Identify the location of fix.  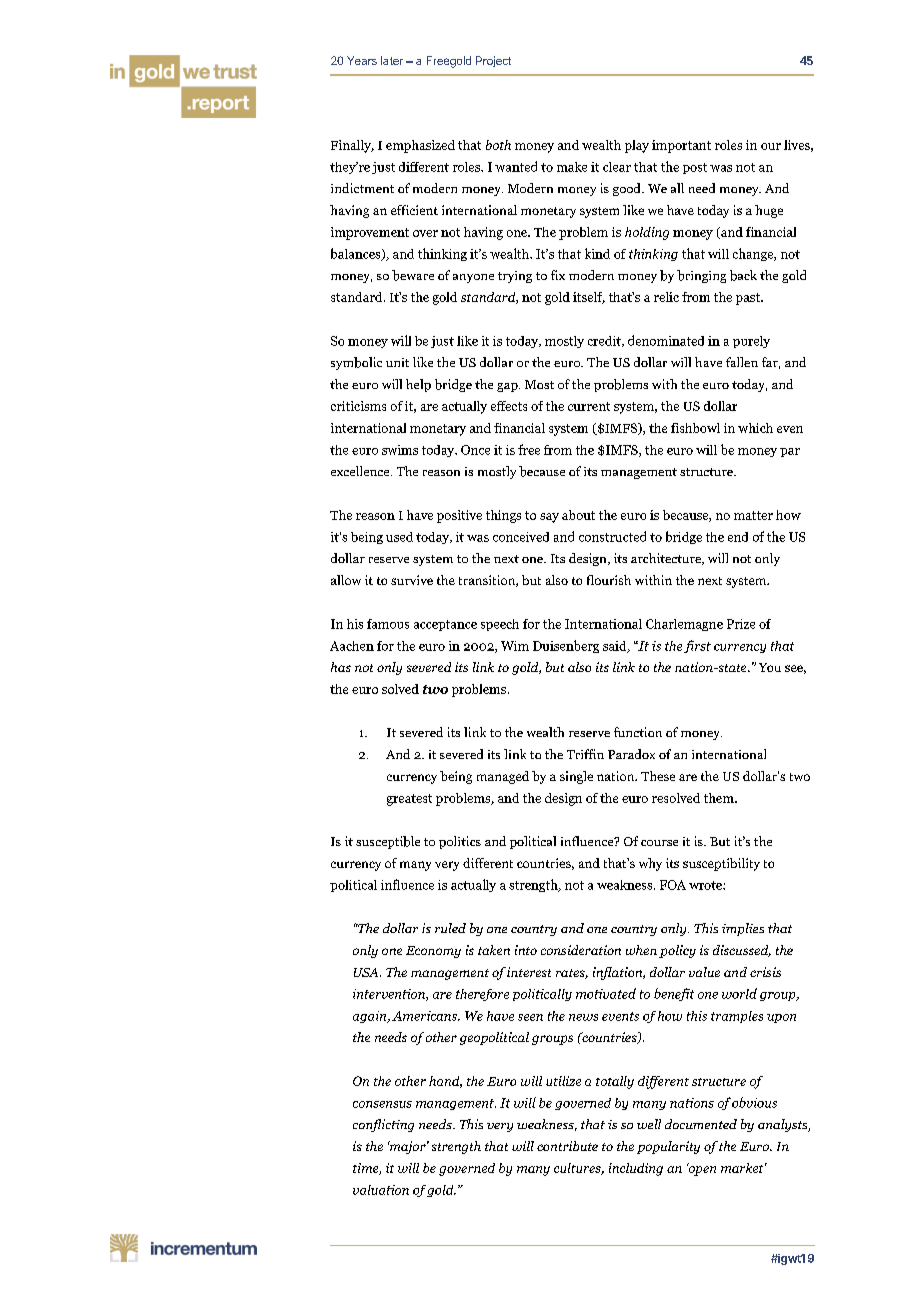
(558, 275).
